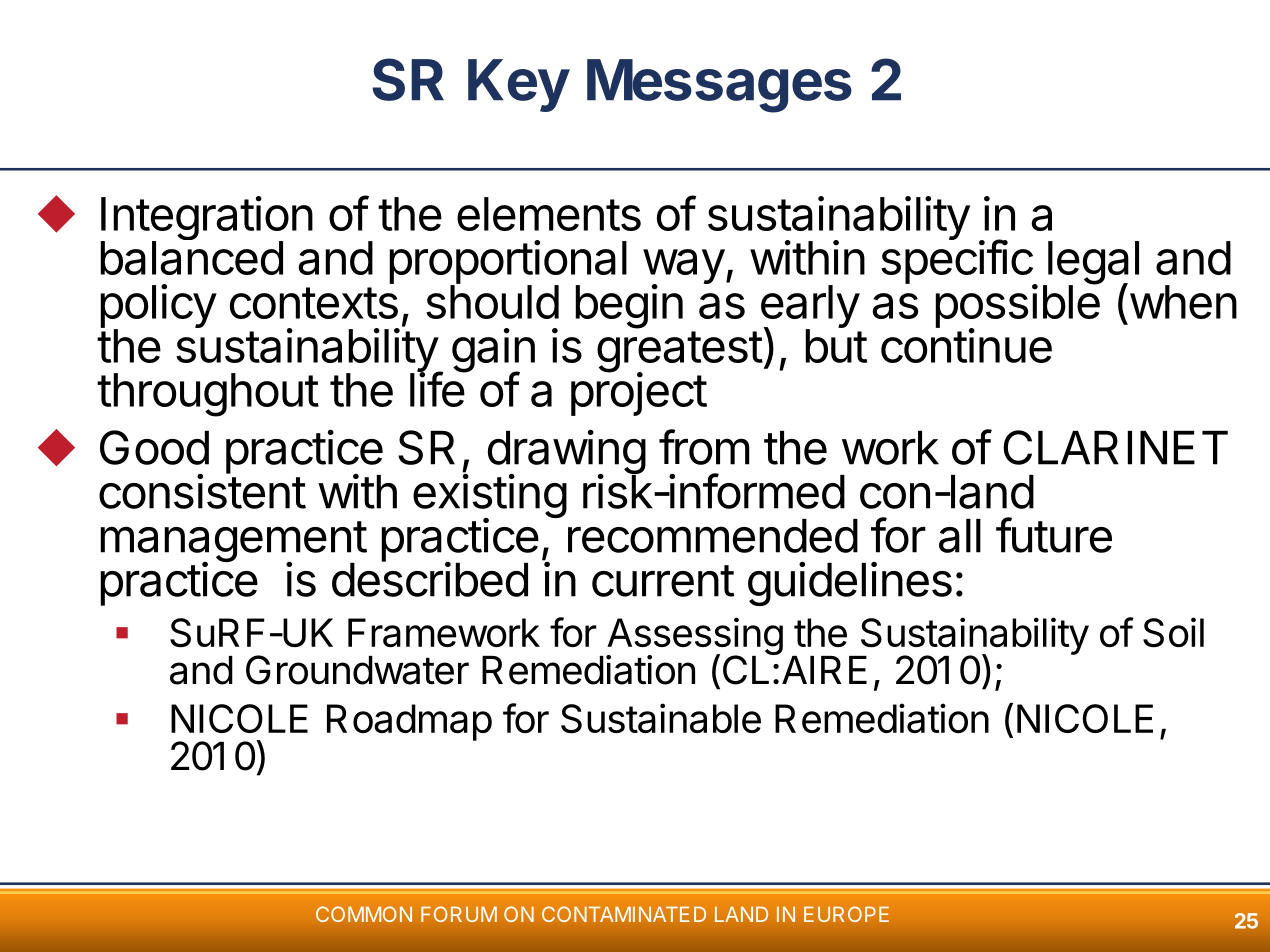 Image resolution: width=1270 pixels, height=952 pixels. Describe the element at coordinates (364, 914) in the page. I see `COMMON` at that location.
